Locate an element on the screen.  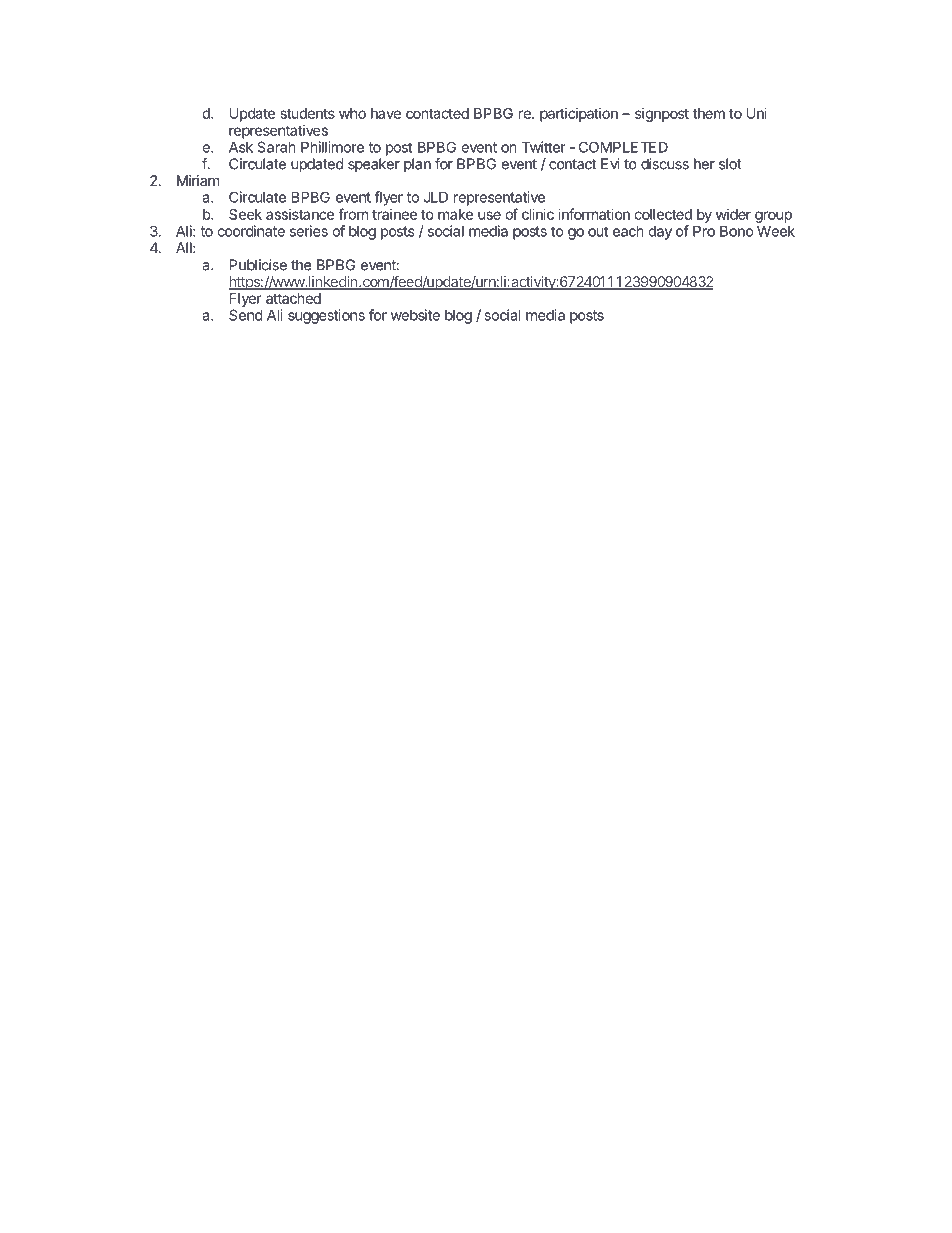
them is located at coordinates (709, 113).
